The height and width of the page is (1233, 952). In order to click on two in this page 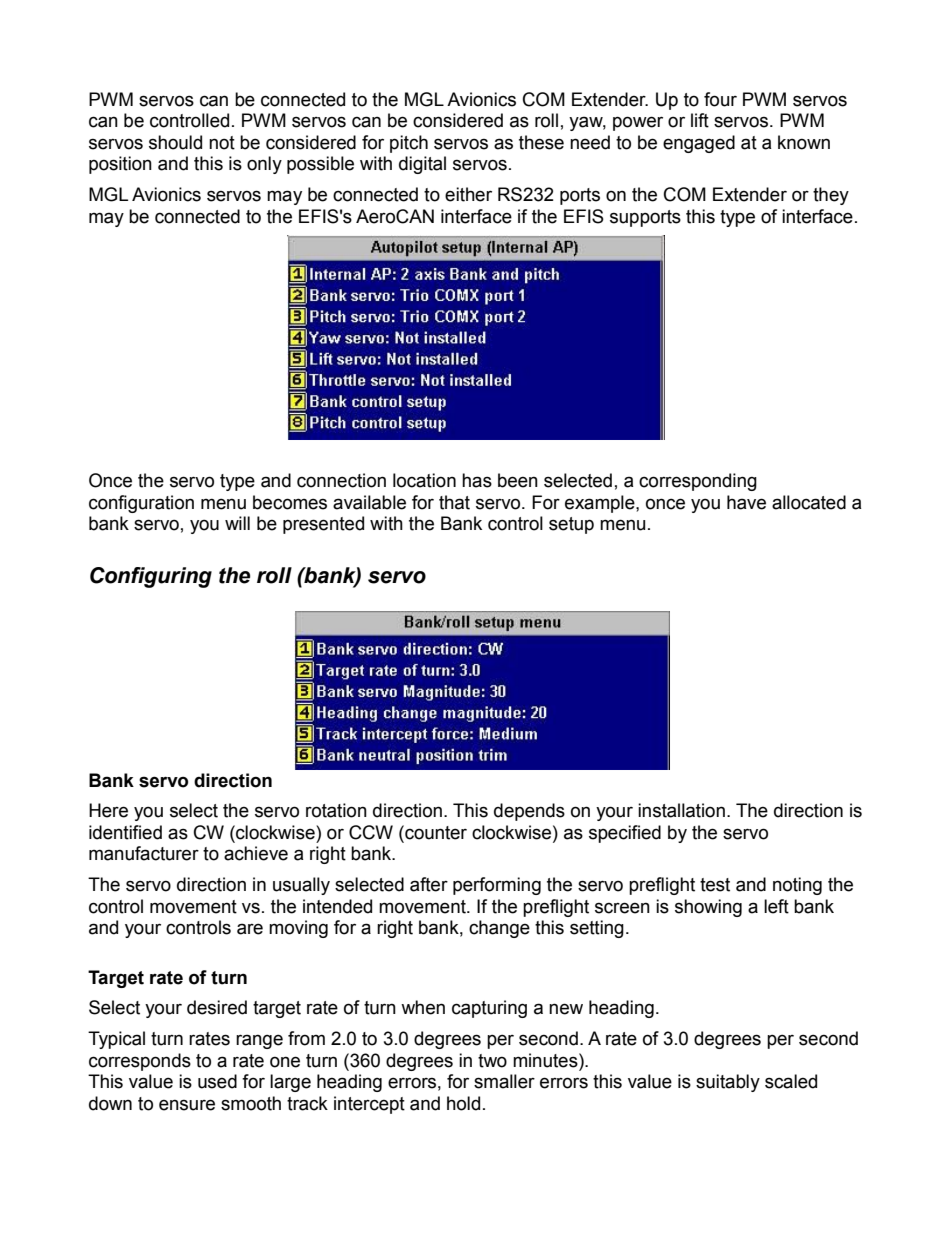, I will do `click(492, 1061)`.
